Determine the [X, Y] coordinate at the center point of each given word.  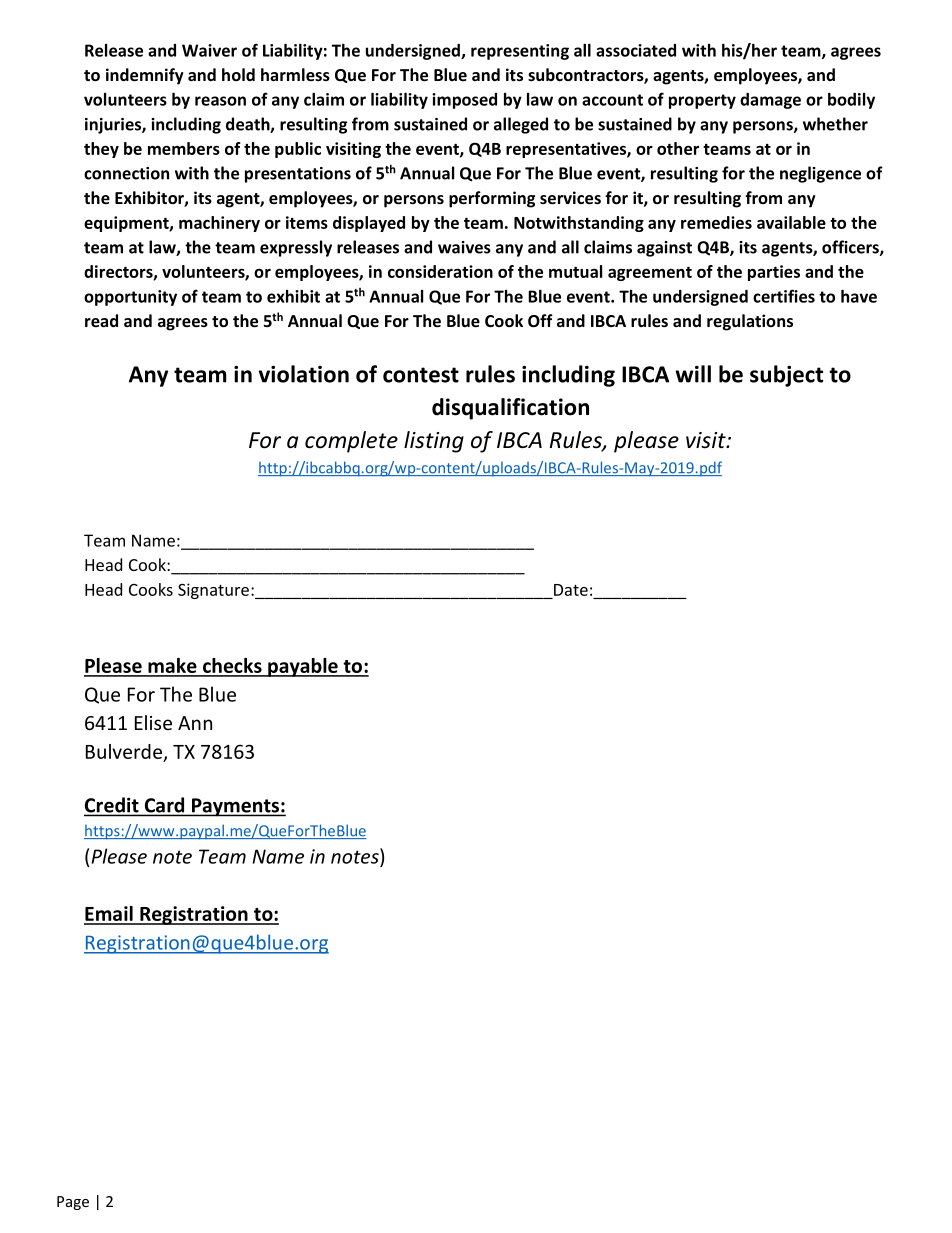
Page [73, 1203]
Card [164, 805]
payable [303, 667]
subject [786, 376]
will [693, 374]
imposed [464, 101]
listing [434, 442]
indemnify [145, 76]
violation [304, 374]
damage [770, 101]
